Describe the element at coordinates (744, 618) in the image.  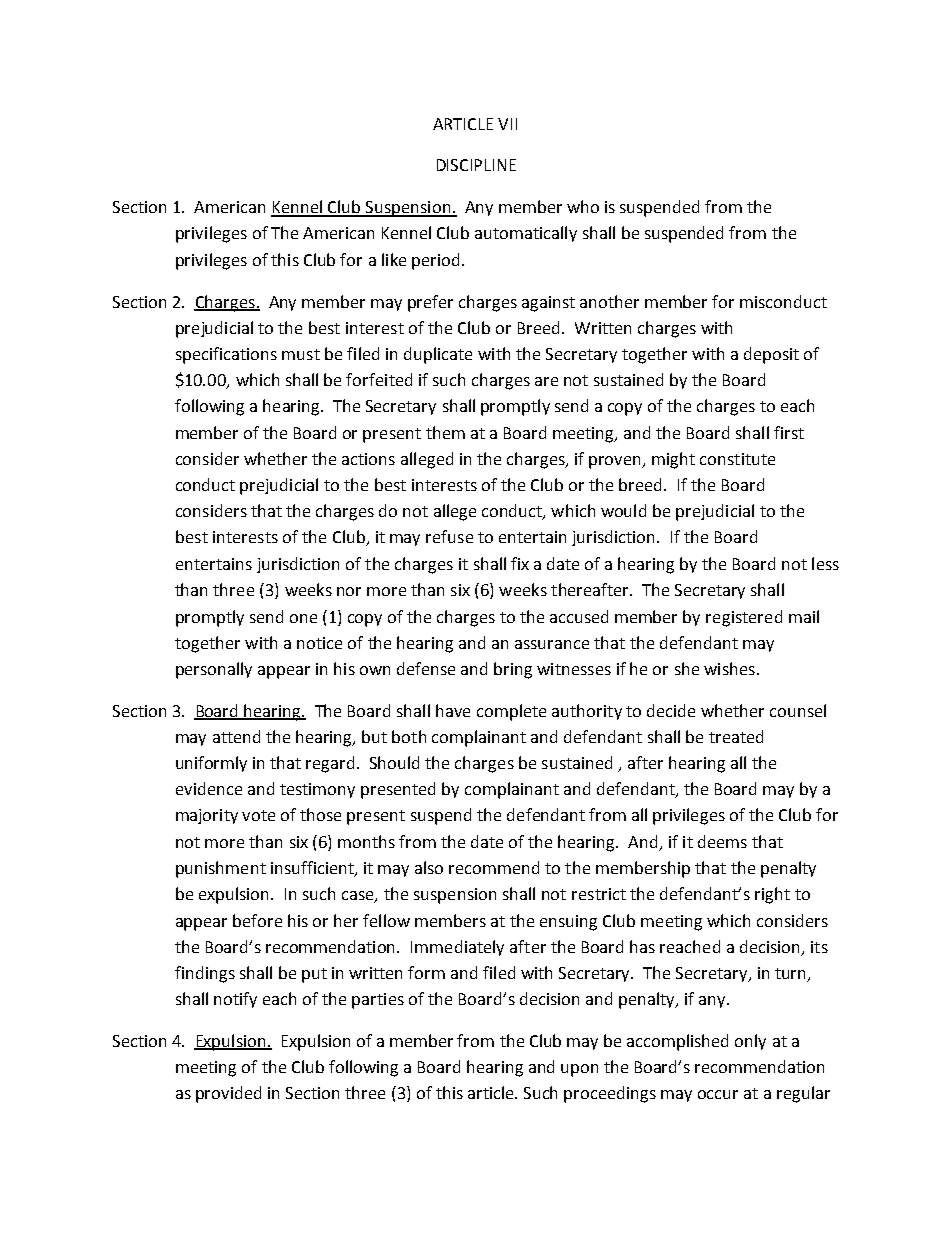
I see `registered` at that location.
